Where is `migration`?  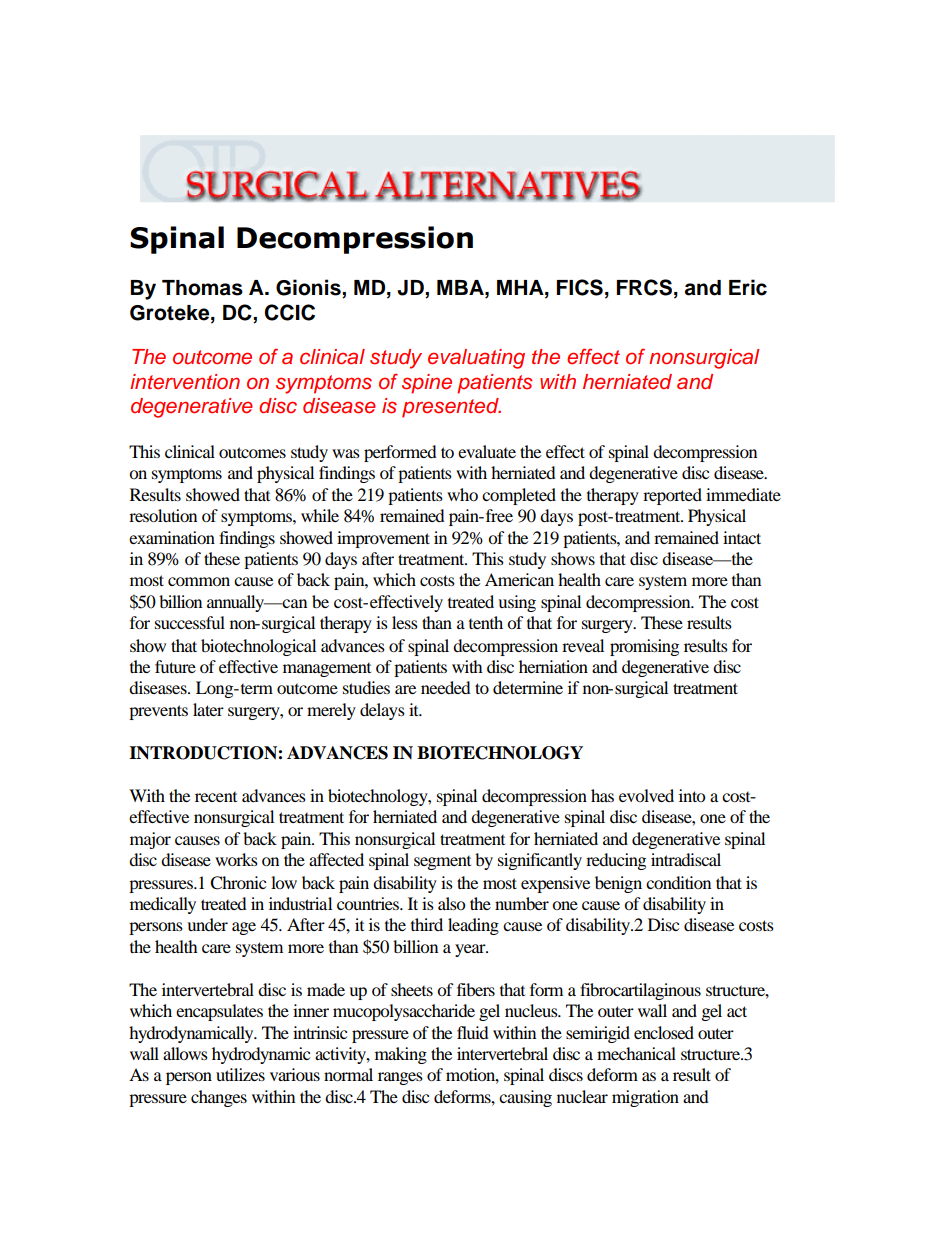 migration is located at coordinates (645, 1098).
